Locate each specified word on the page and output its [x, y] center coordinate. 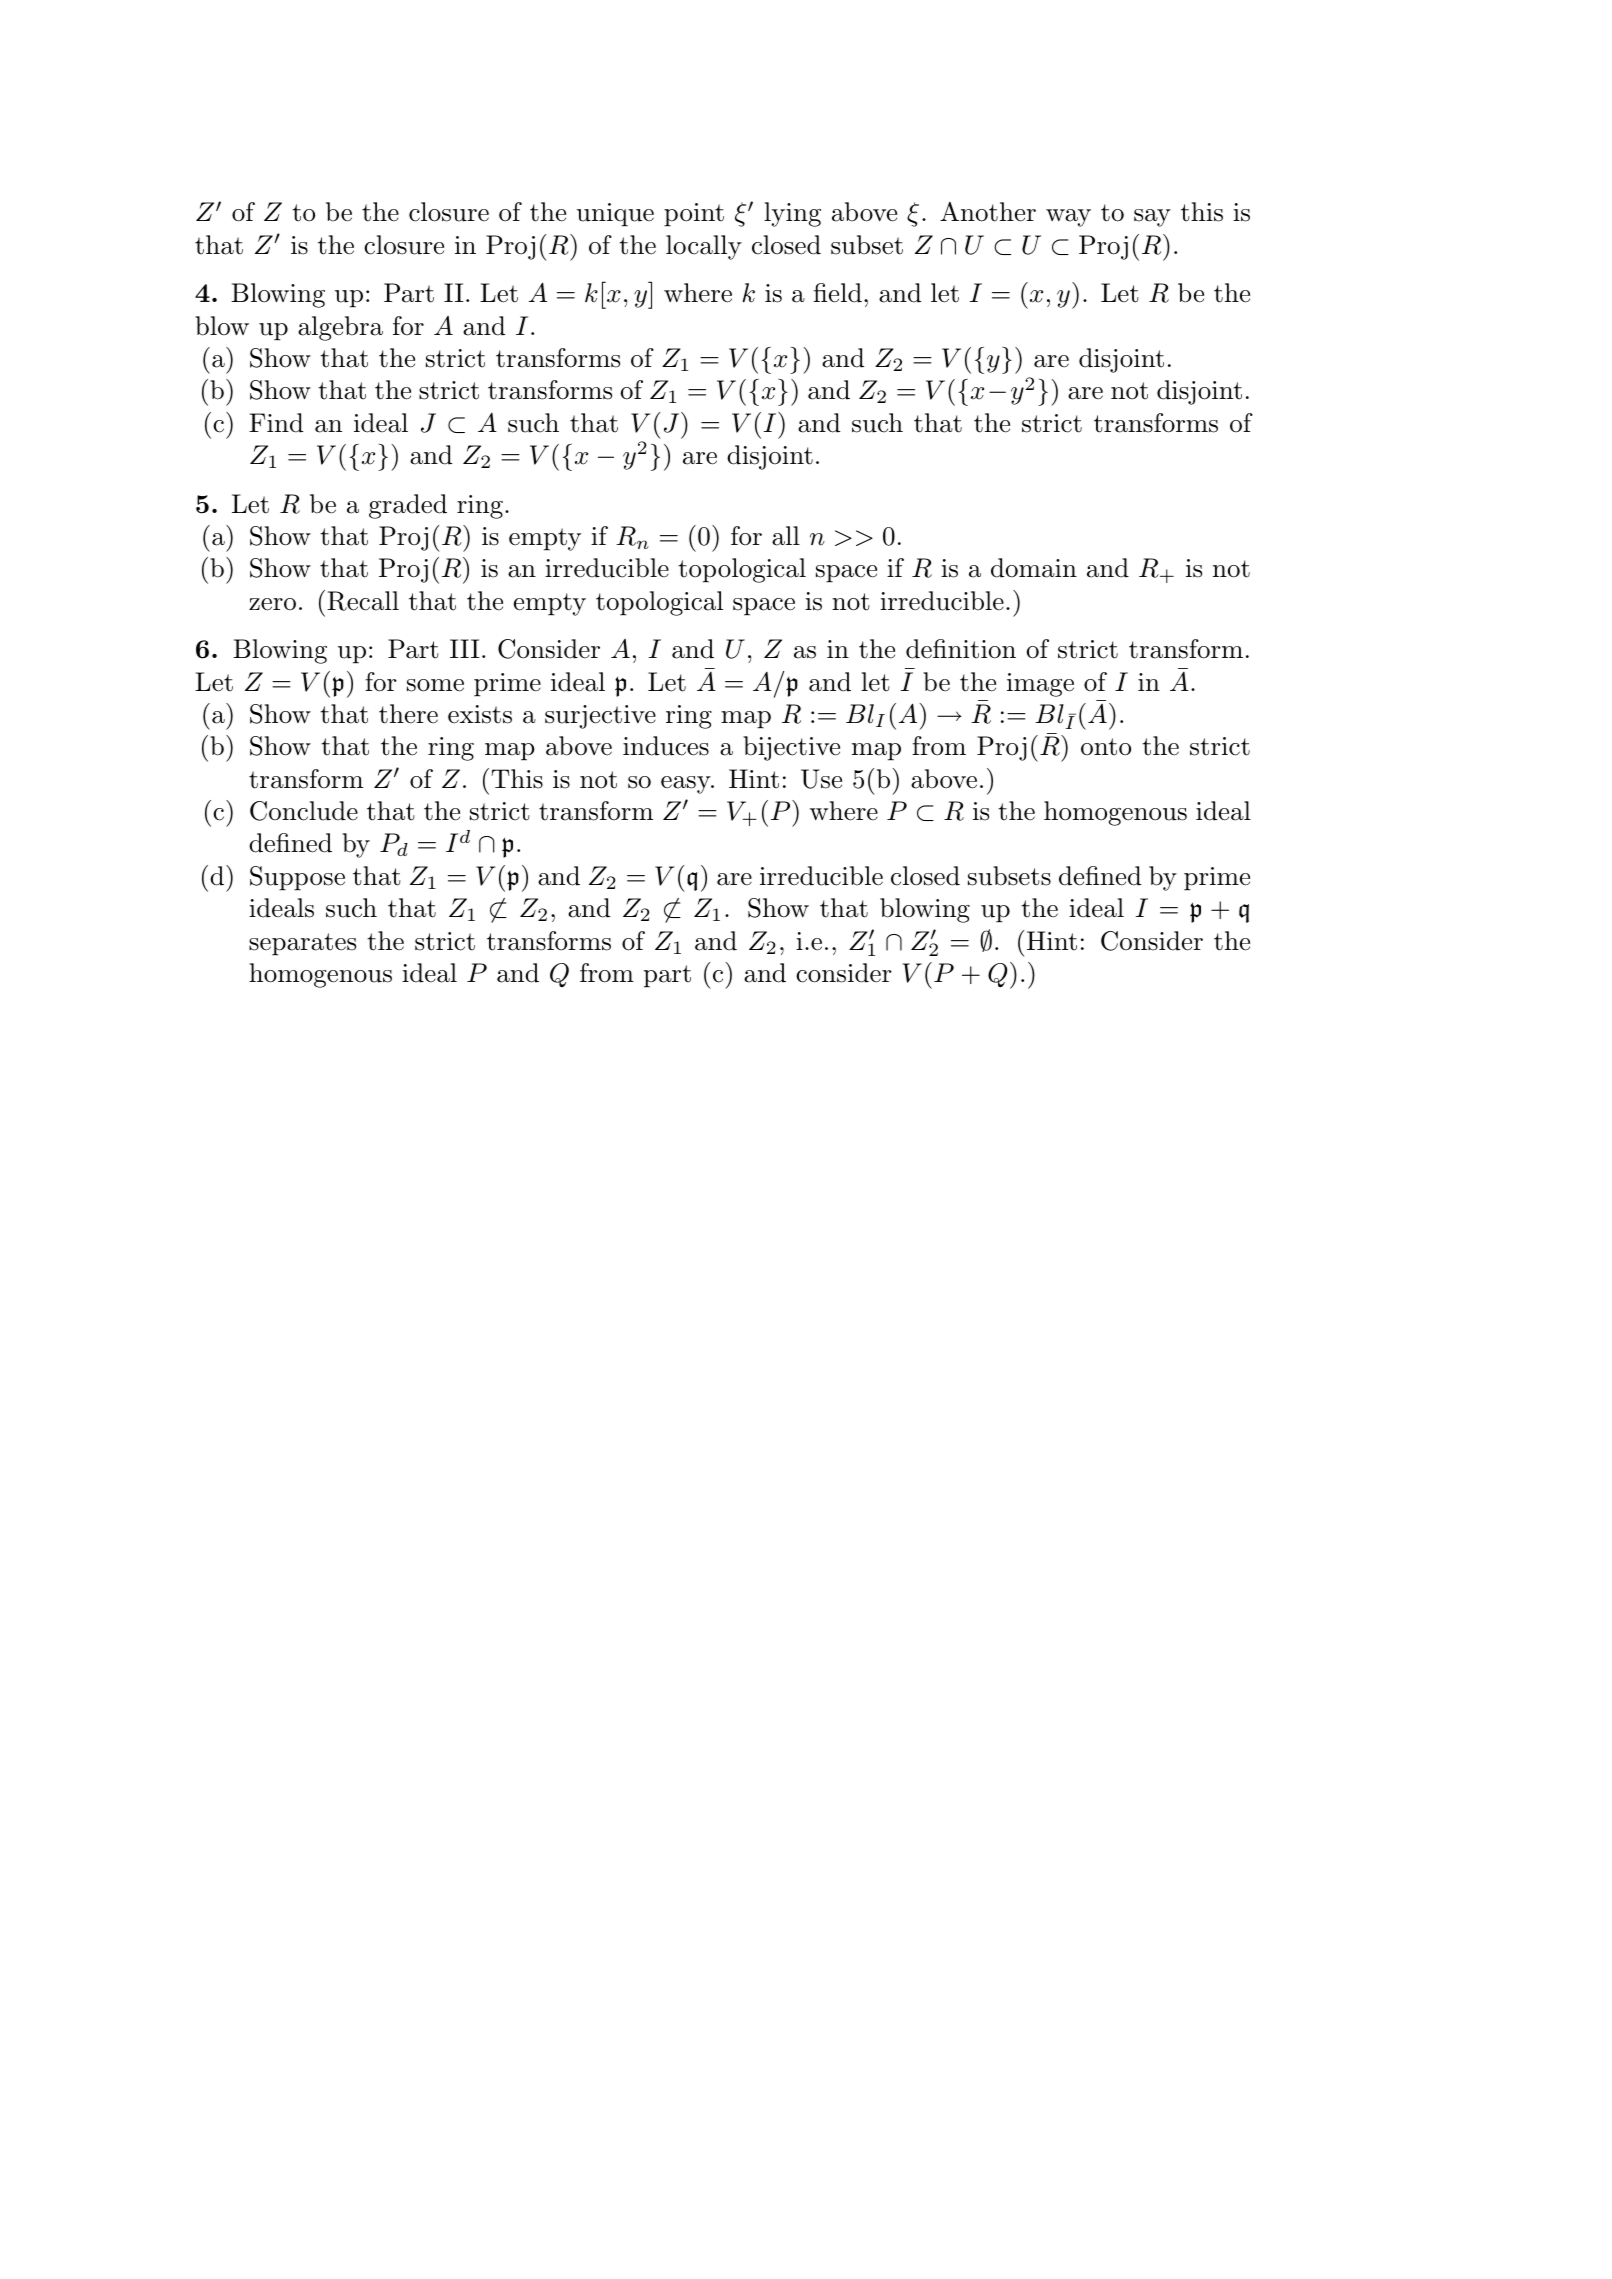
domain [1034, 568]
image [1040, 685]
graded [408, 506]
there [408, 714]
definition [961, 649]
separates [302, 944]
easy [687, 785]
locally [704, 247]
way [1068, 218]
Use [821, 779]
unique [615, 215]
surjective [600, 717]
